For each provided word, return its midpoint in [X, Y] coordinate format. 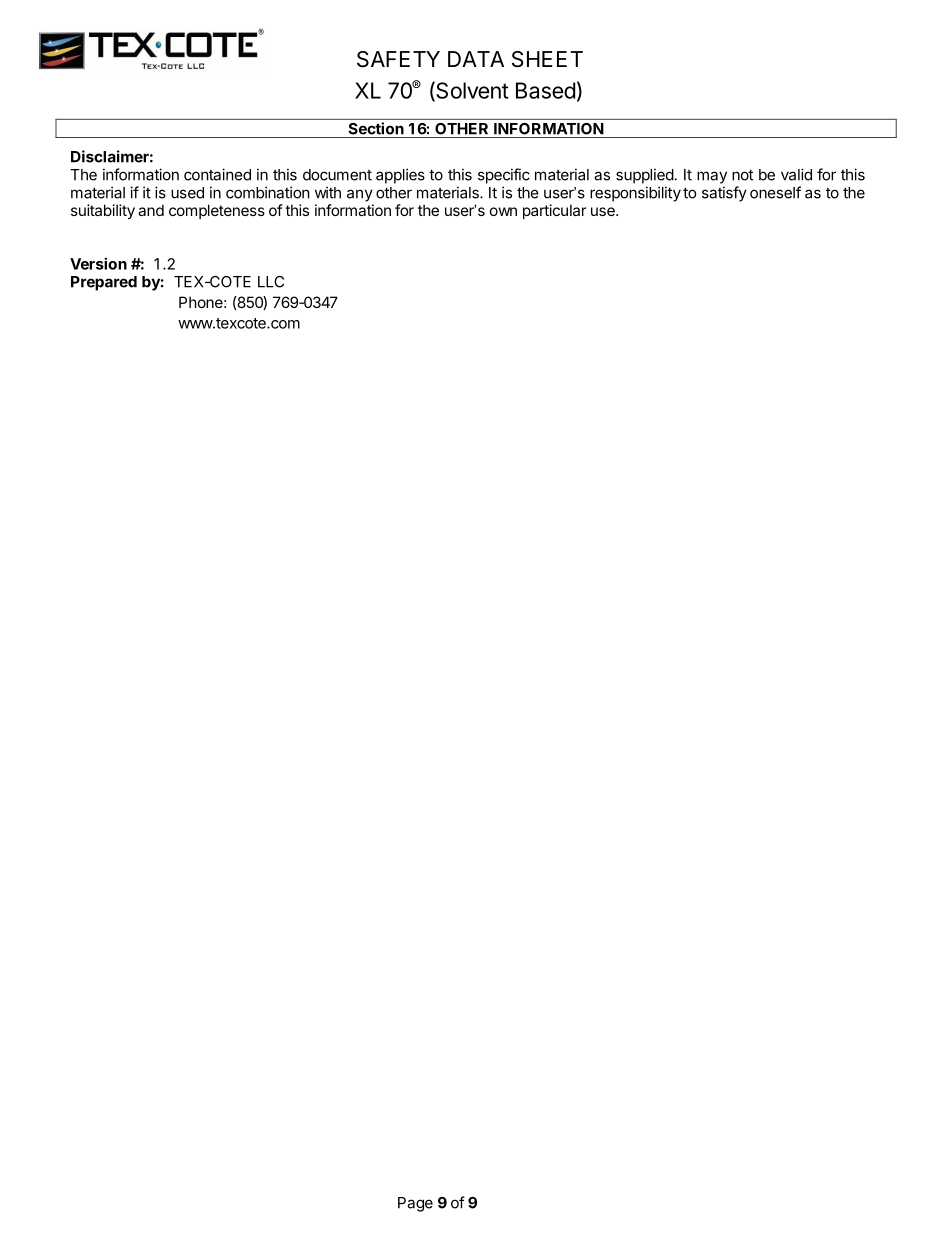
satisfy [724, 194]
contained [217, 174]
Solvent [471, 91]
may [712, 177]
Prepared [104, 283]
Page [415, 1204]
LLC [271, 282]
